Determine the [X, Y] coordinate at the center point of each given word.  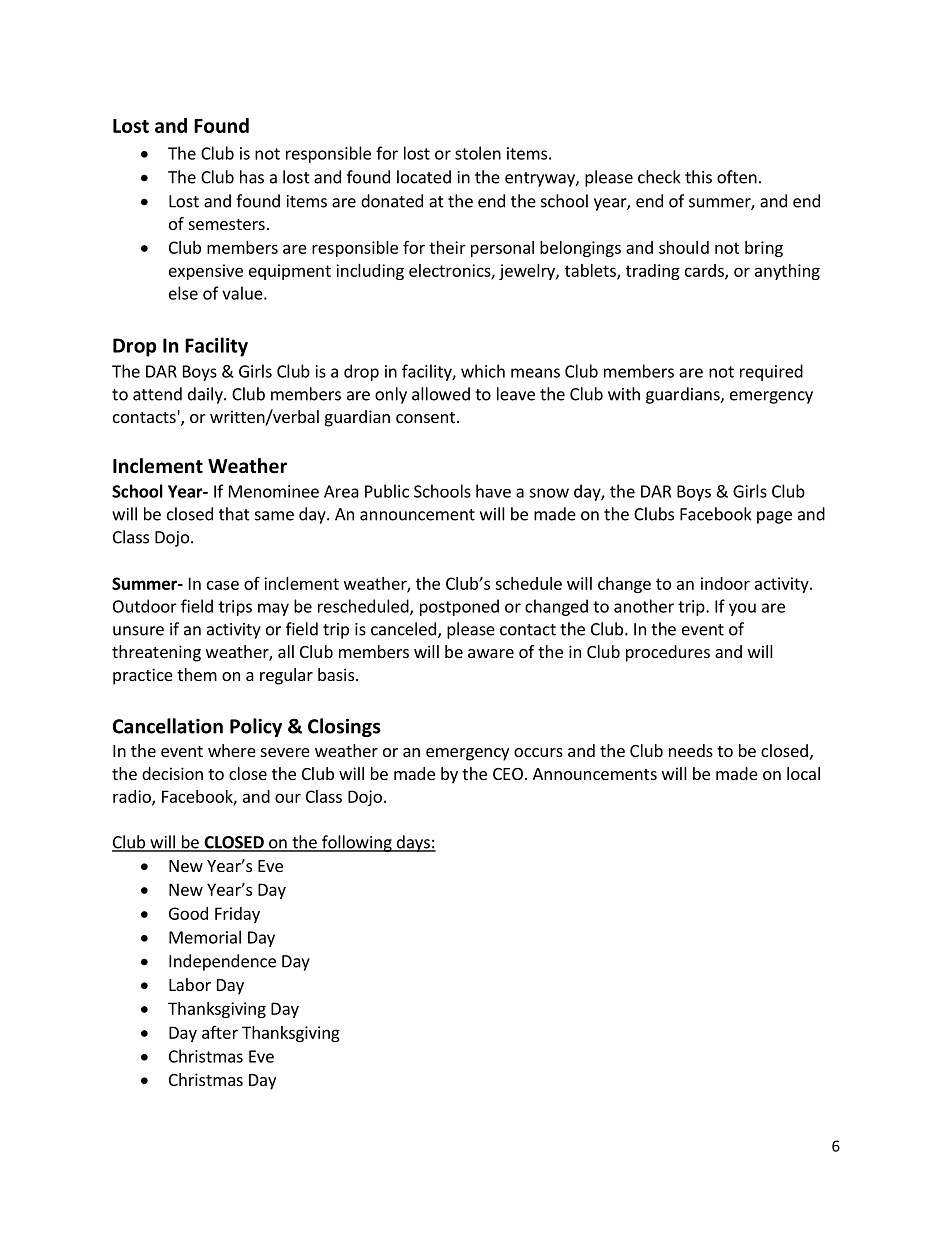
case [223, 585]
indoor [725, 583]
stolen [478, 153]
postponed [459, 607]
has [252, 177]
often [737, 177]
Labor [190, 984]
